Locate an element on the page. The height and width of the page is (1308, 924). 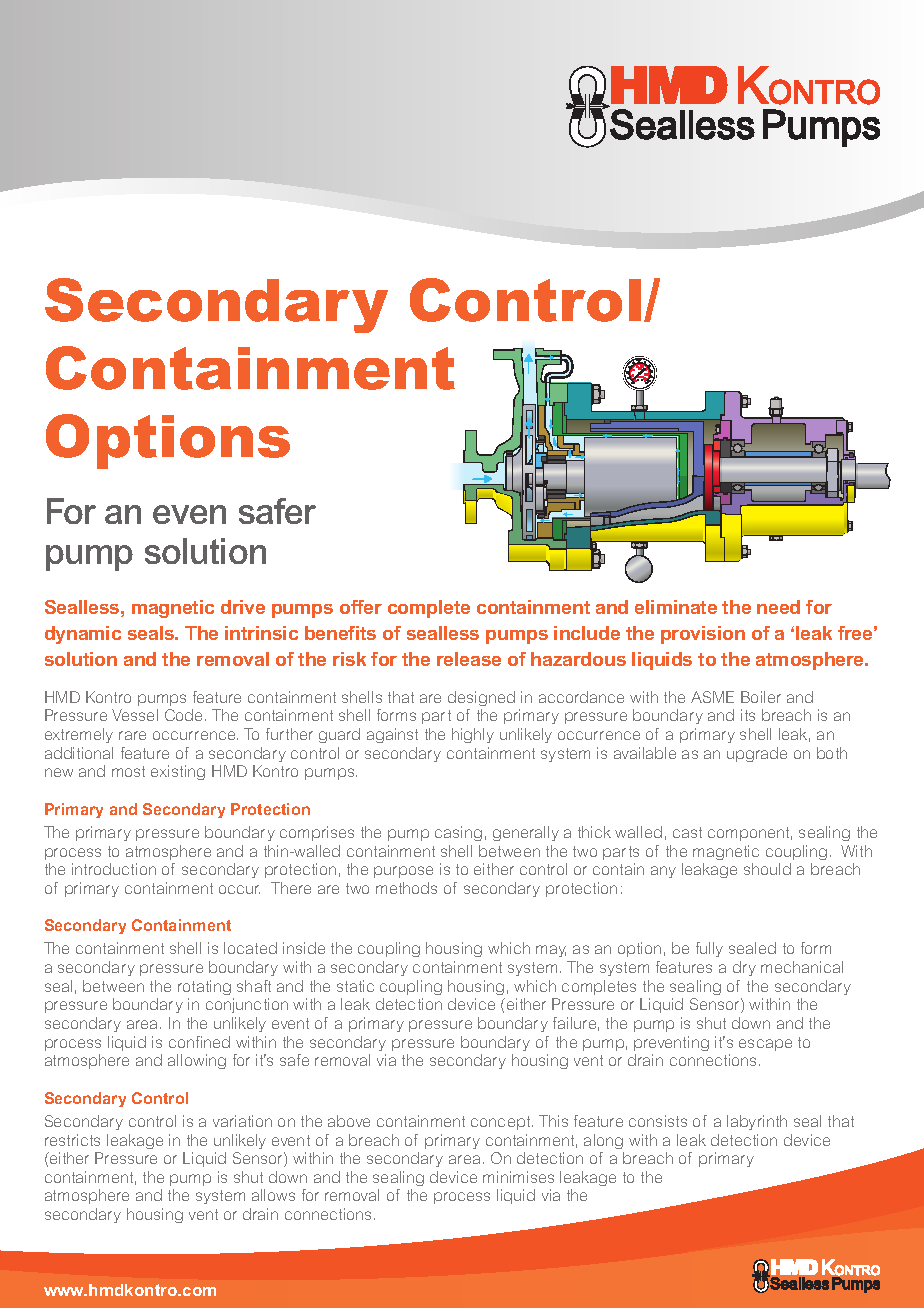
highly is located at coordinates (473, 735).
